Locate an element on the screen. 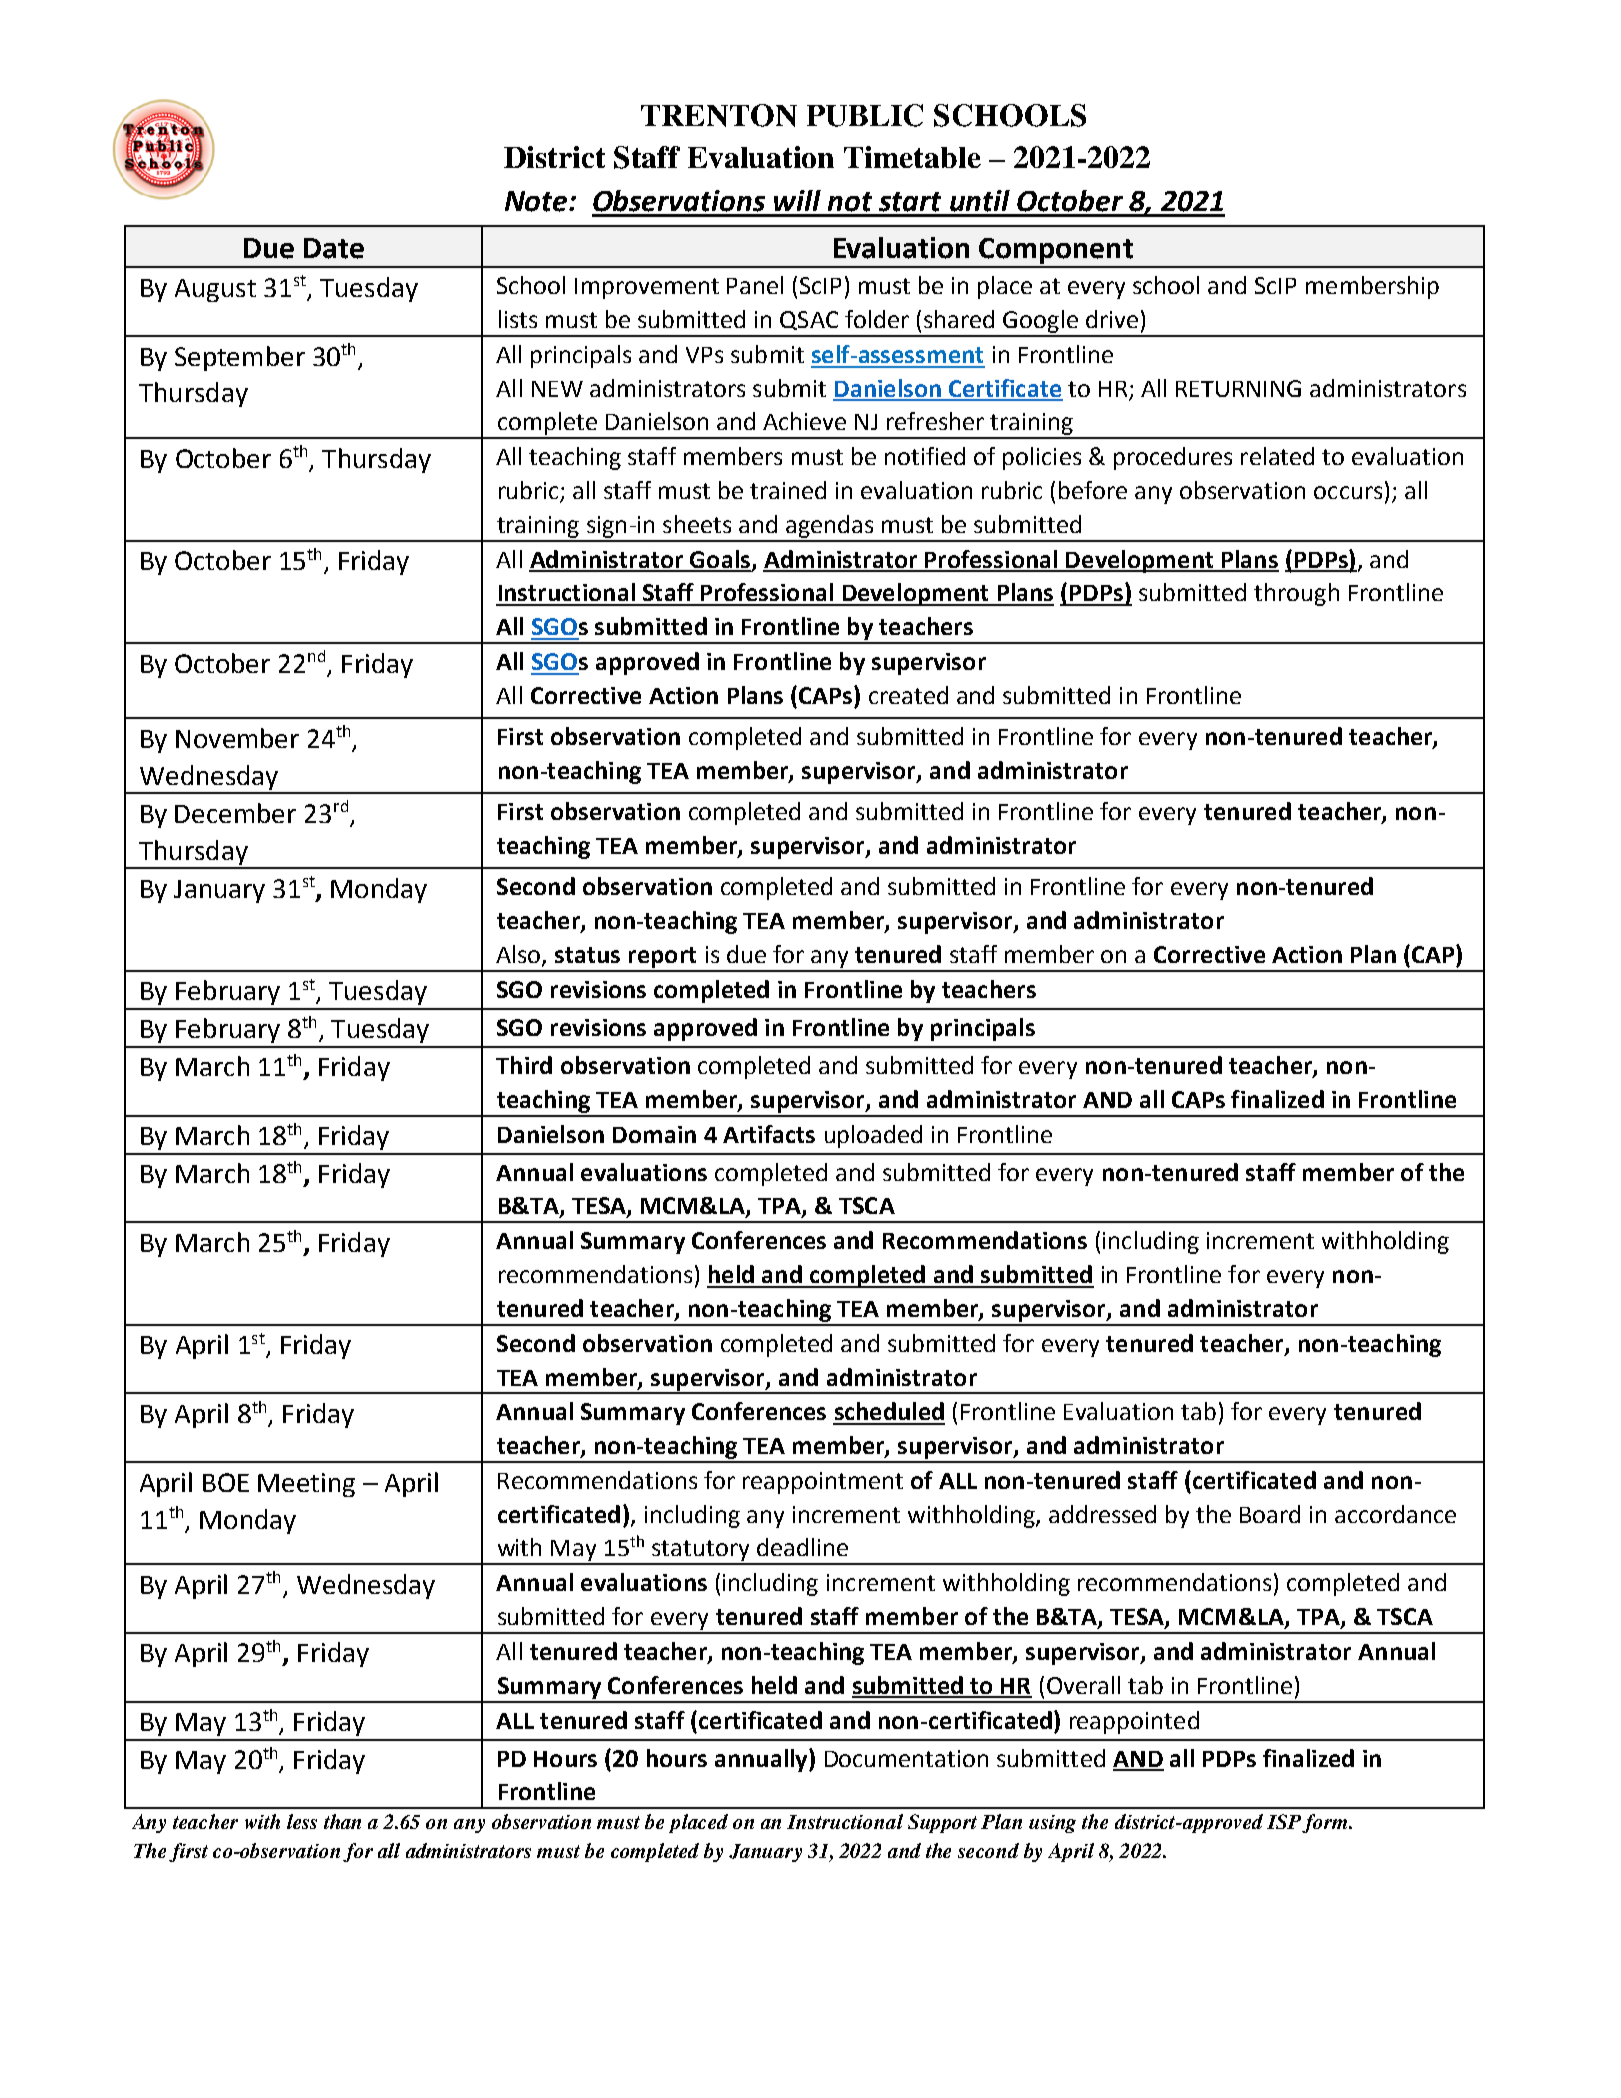  Date is located at coordinates (334, 248).
